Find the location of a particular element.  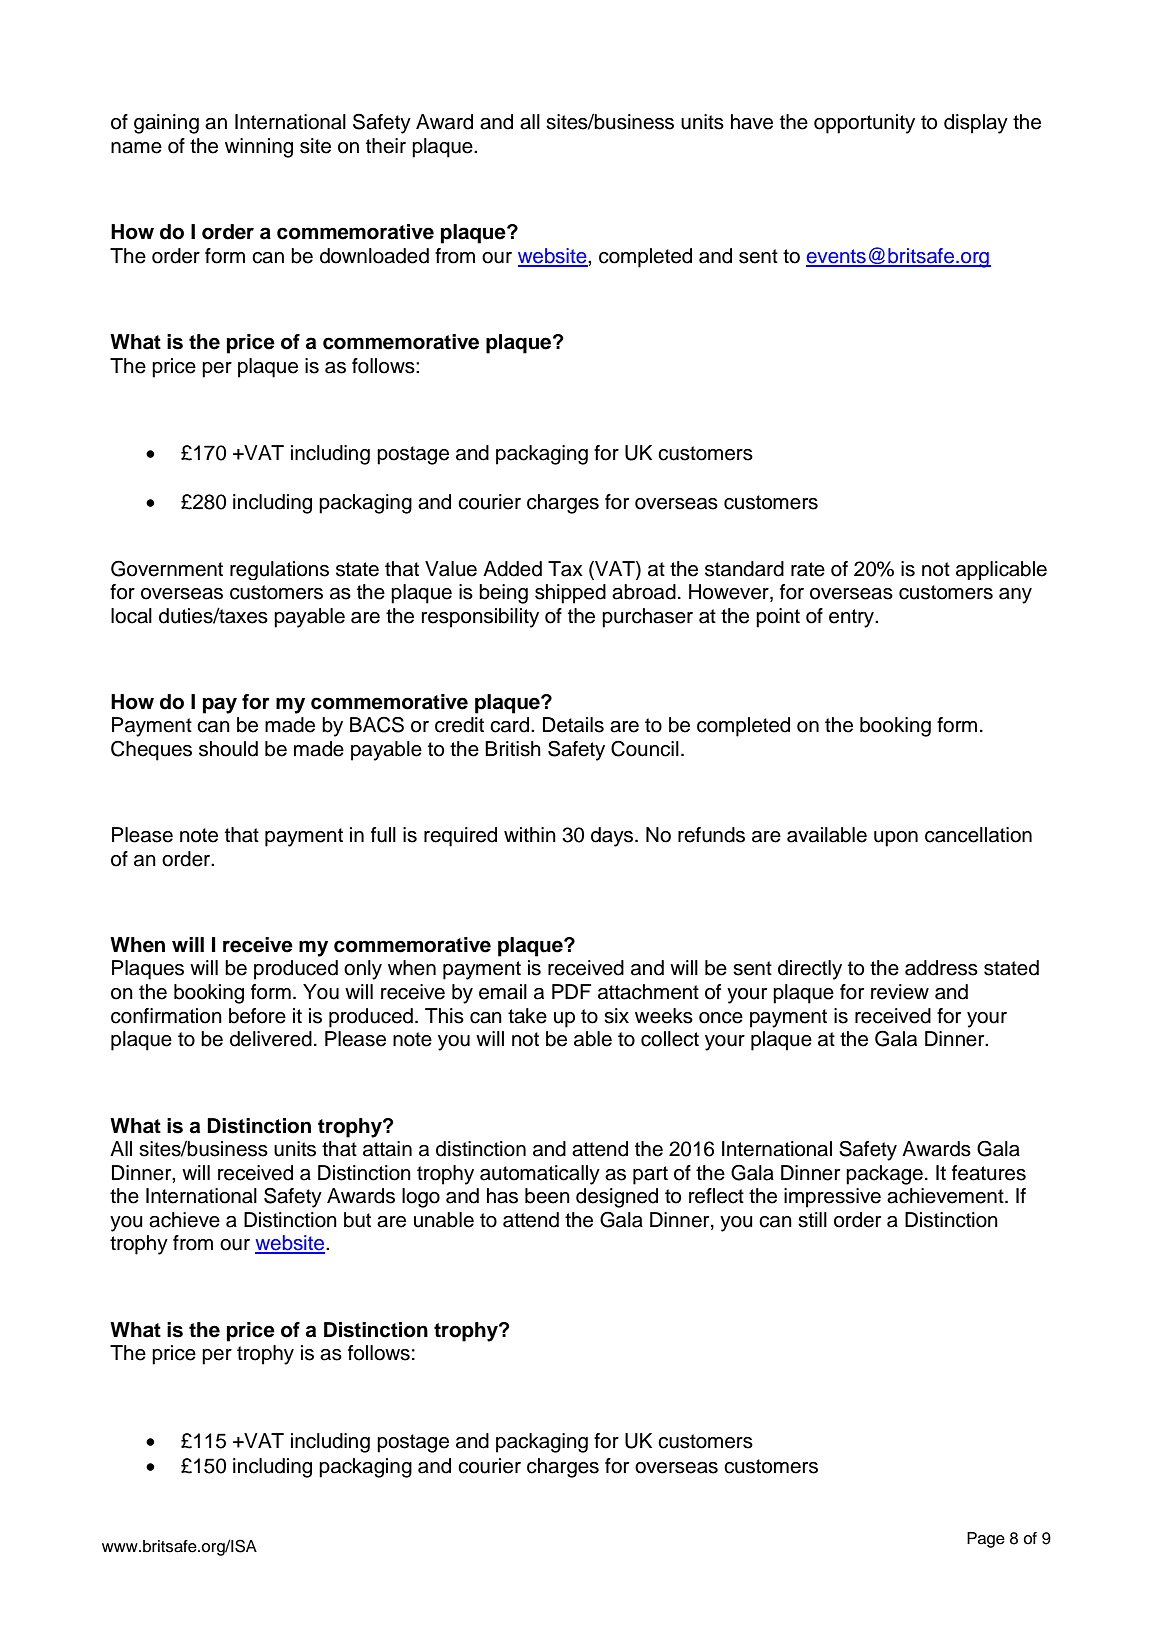

opportunity is located at coordinates (864, 124).
